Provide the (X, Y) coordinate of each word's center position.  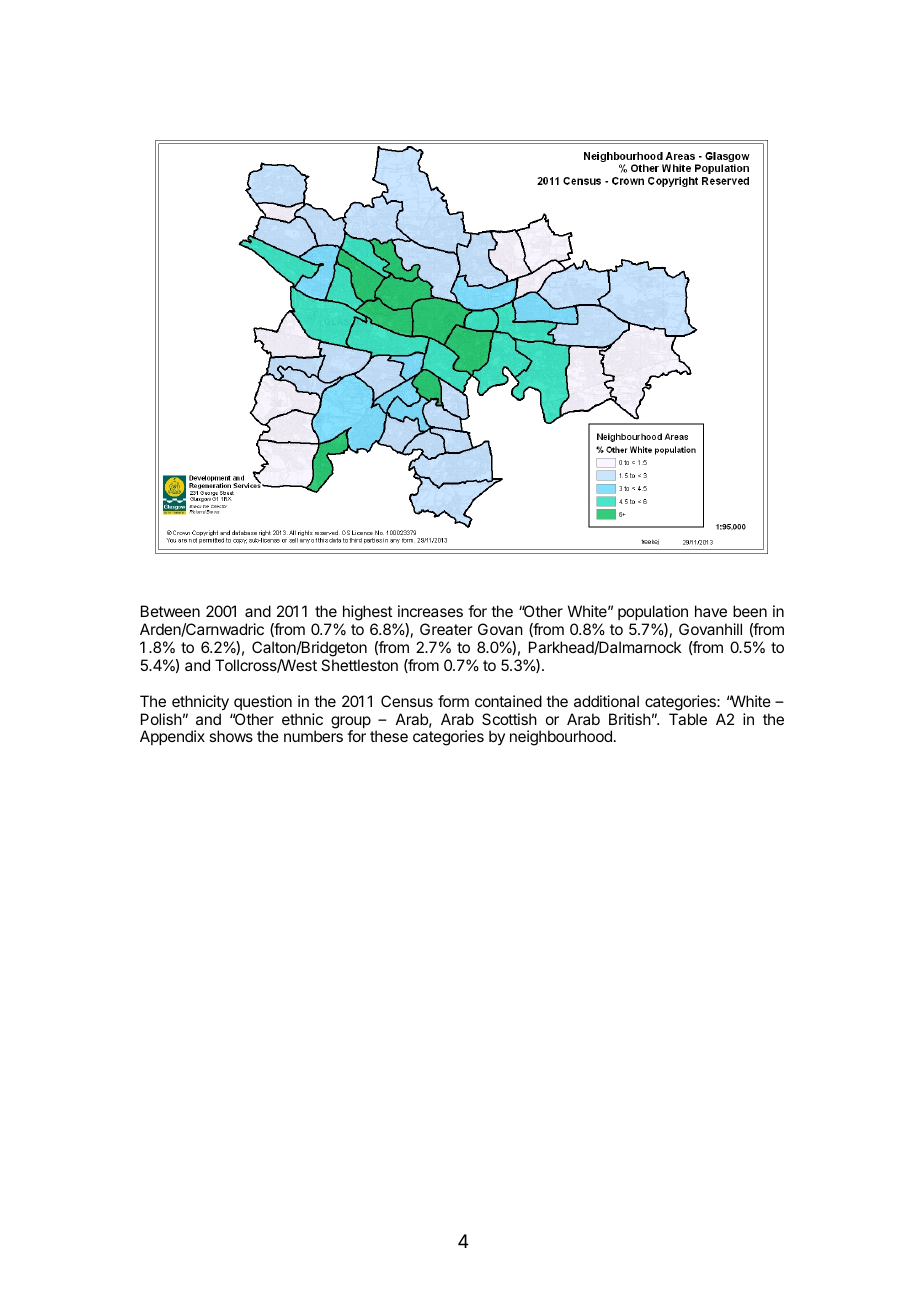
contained (508, 701)
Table (688, 719)
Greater (446, 629)
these (389, 736)
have (711, 611)
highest (367, 614)
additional (606, 701)
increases (430, 611)
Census (407, 701)
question (263, 702)
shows (231, 736)
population (653, 614)
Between (170, 611)
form (453, 701)
